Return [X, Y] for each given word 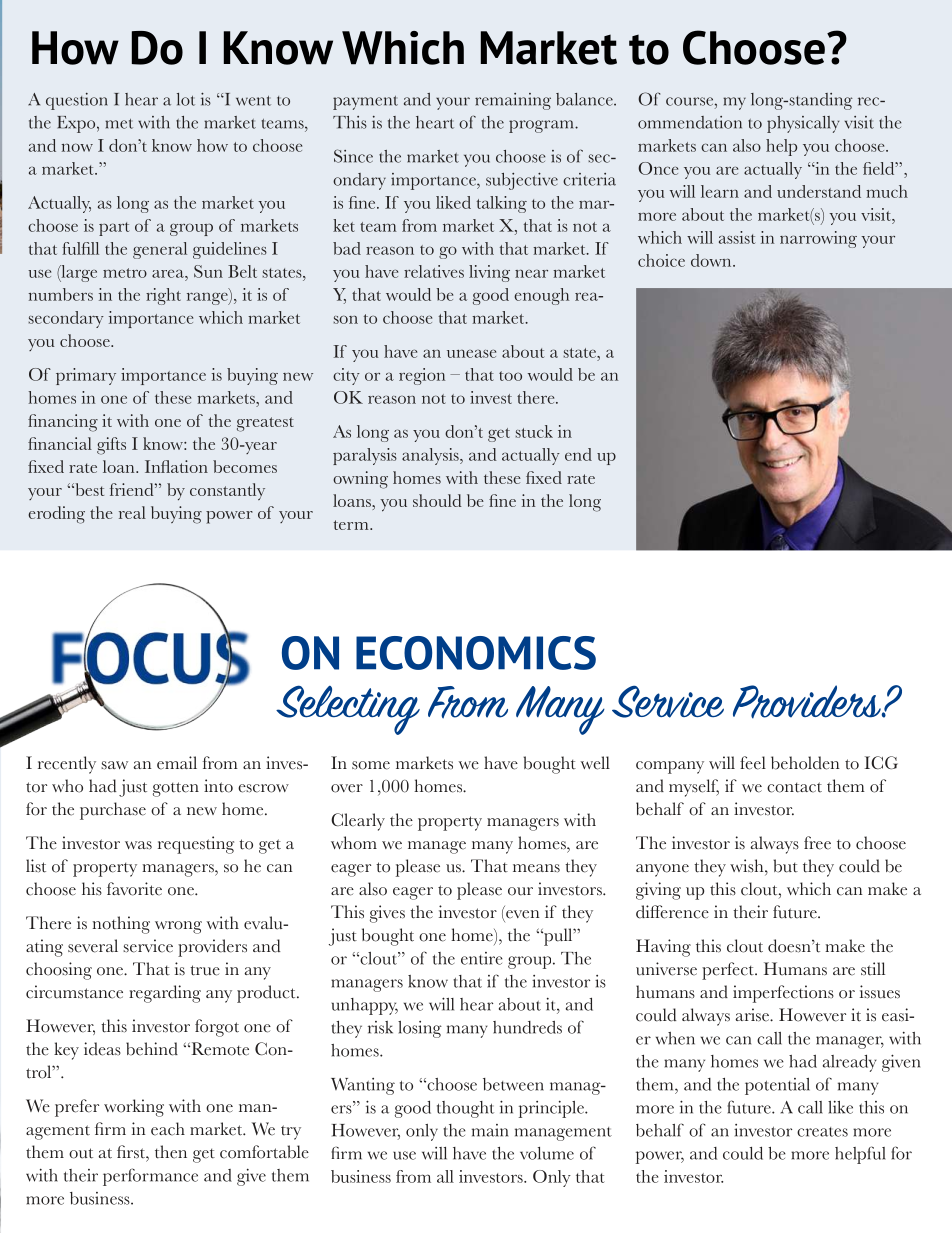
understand [819, 191]
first [132, 1152]
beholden [805, 763]
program [542, 126]
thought [465, 1109]
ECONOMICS [476, 653]
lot [186, 99]
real [132, 512]
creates [822, 1132]
